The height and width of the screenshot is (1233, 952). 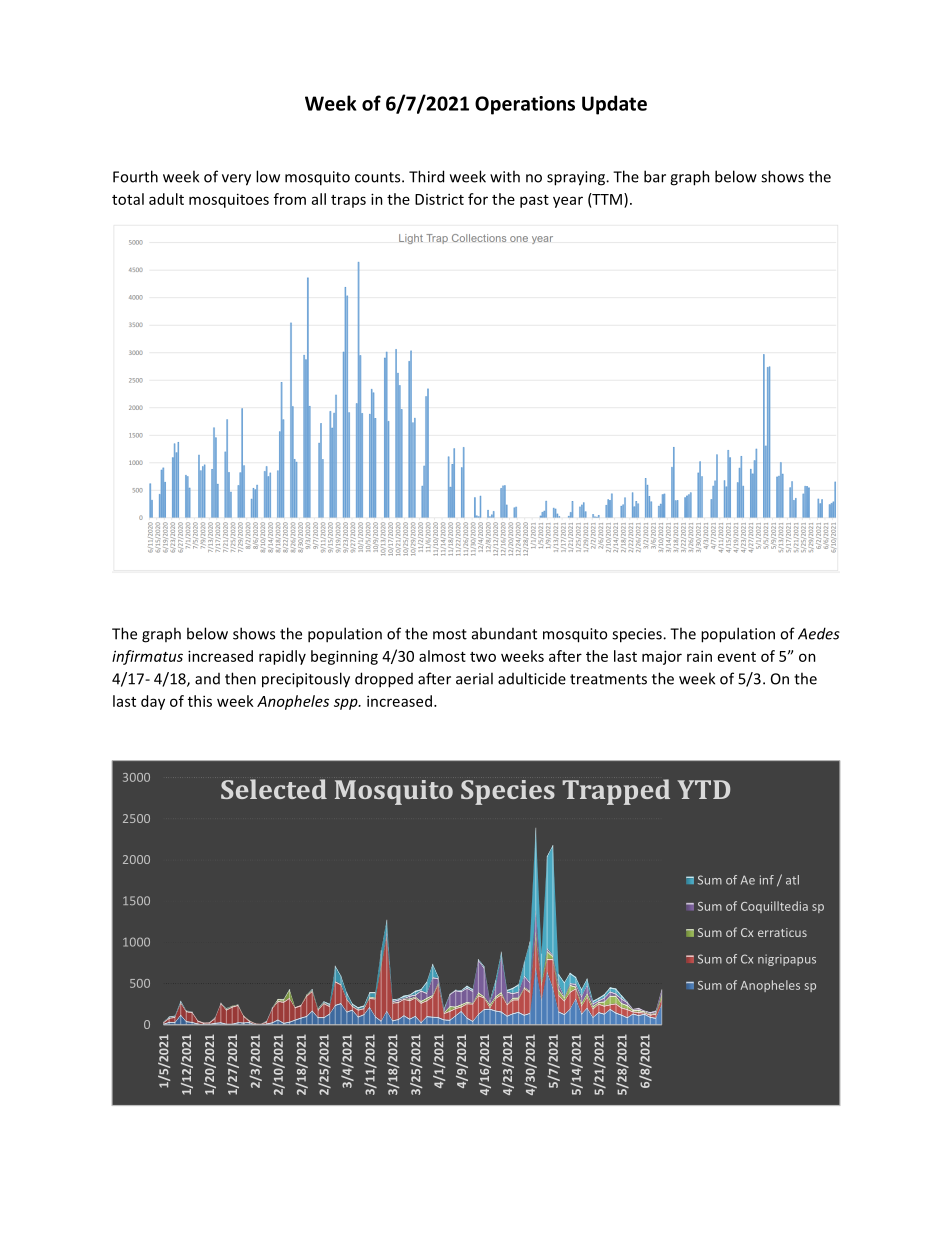 What do you see at coordinates (274, 789) in the screenshot?
I see `Selected` at bounding box center [274, 789].
